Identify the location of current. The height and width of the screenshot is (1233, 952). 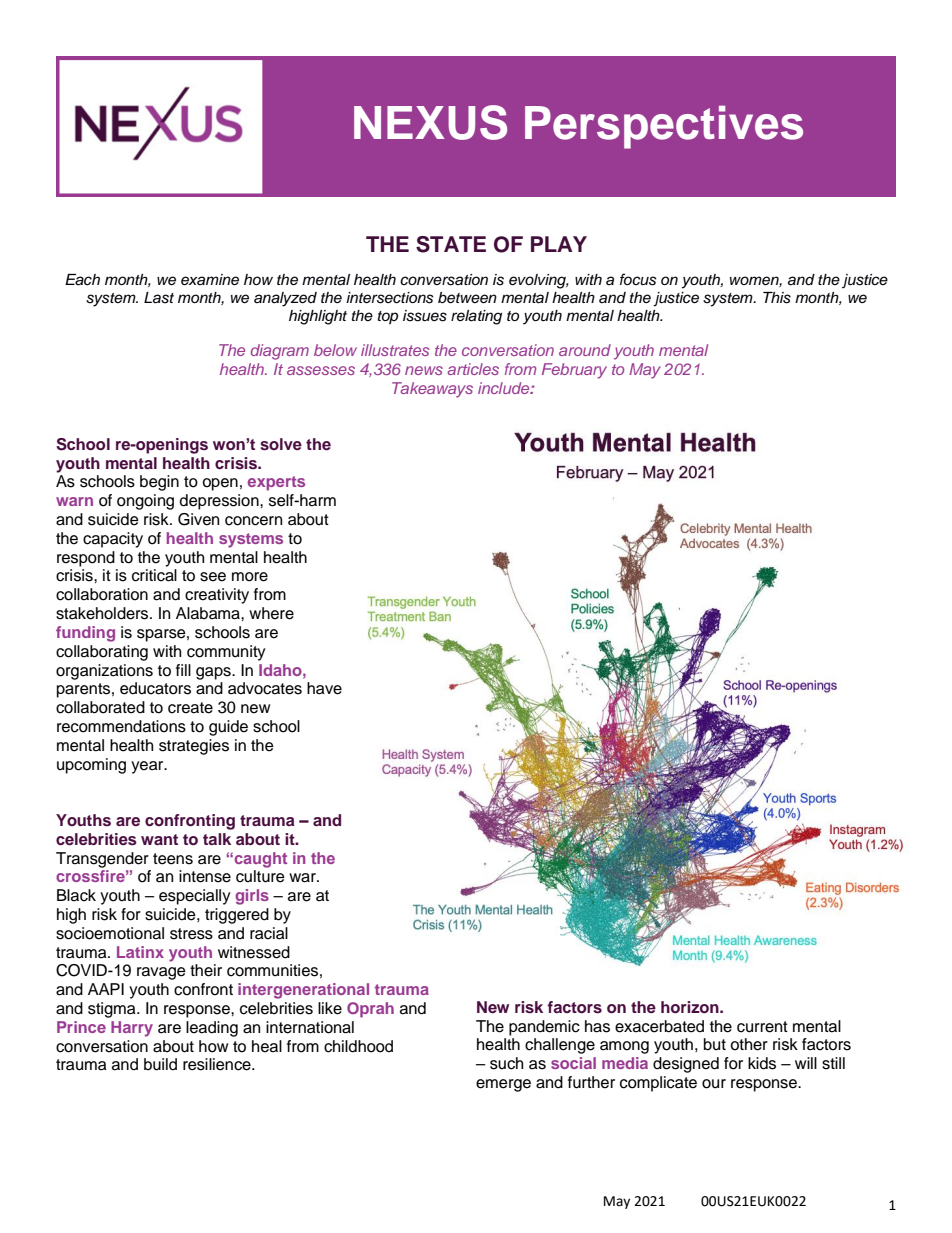
(762, 1027).
